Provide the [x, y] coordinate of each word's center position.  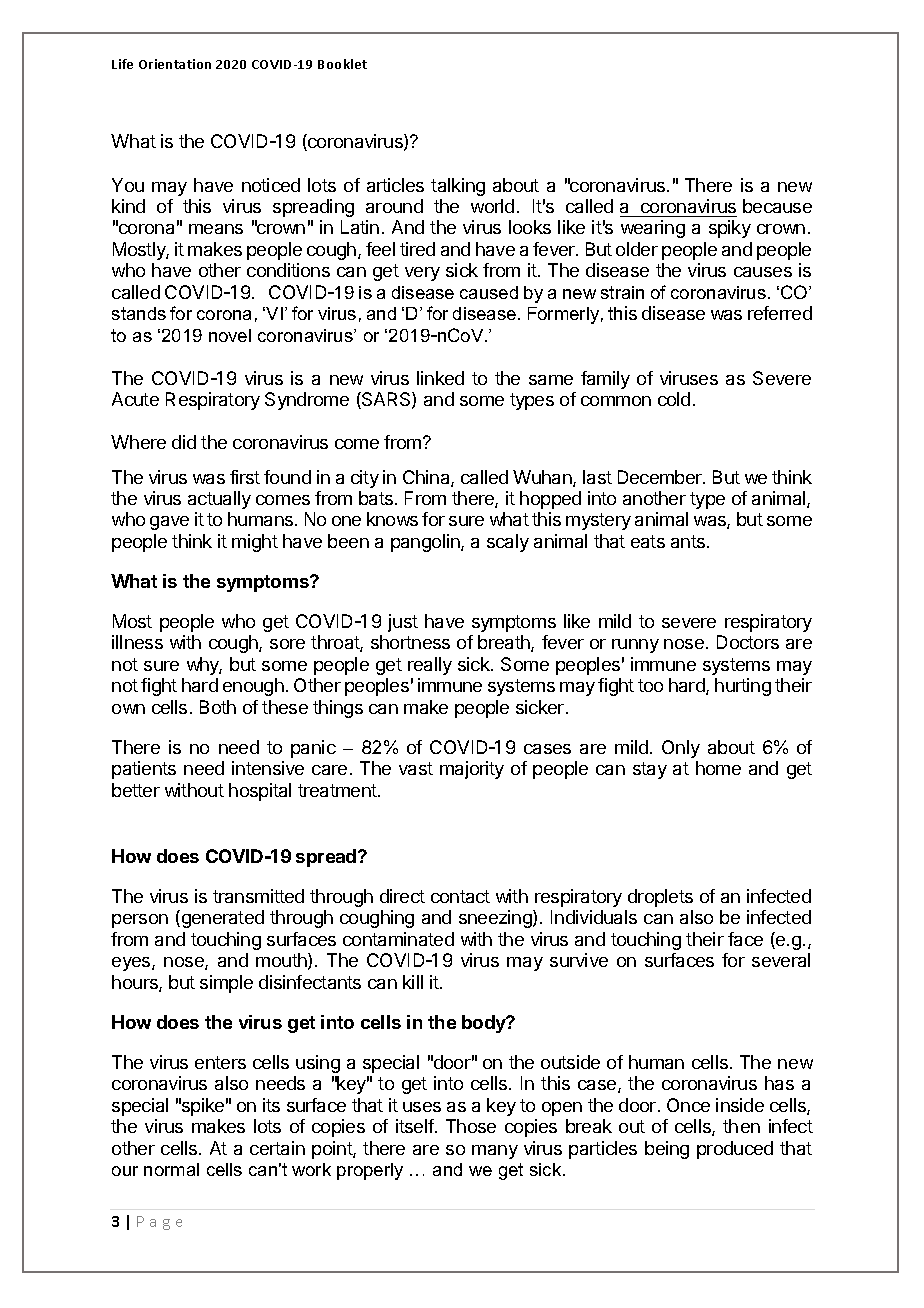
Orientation [175, 64]
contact [460, 896]
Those [471, 1126]
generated [221, 919]
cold [674, 399]
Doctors [748, 642]
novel [230, 335]
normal [171, 1169]
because [777, 206]
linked [440, 378]
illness [137, 642]
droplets [660, 898]
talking [458, 187]
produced [735, 1150]
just [403, 623]
